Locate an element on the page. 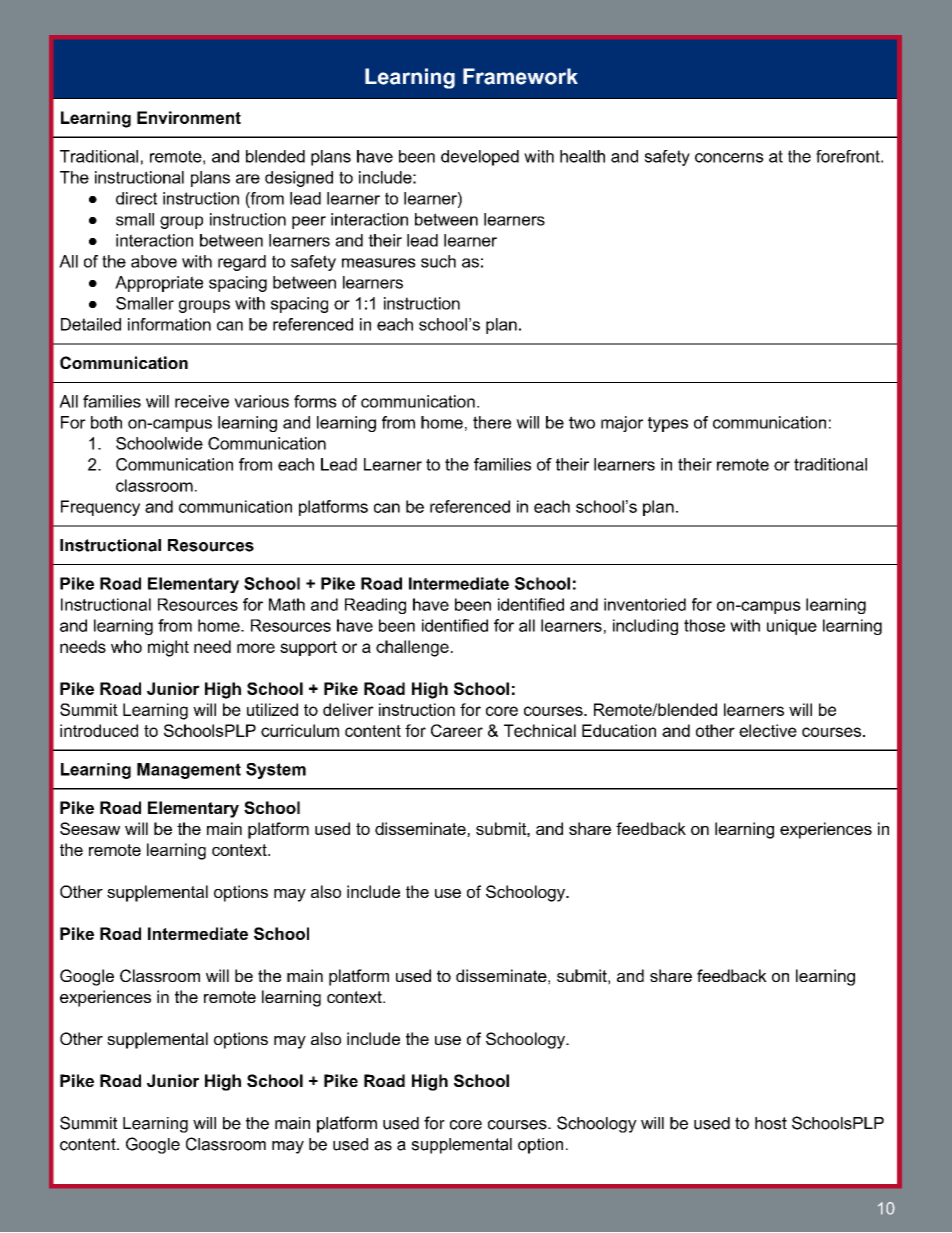 This image has width=952, height=1233. Seesaw is located at coordinates (90, 828).
